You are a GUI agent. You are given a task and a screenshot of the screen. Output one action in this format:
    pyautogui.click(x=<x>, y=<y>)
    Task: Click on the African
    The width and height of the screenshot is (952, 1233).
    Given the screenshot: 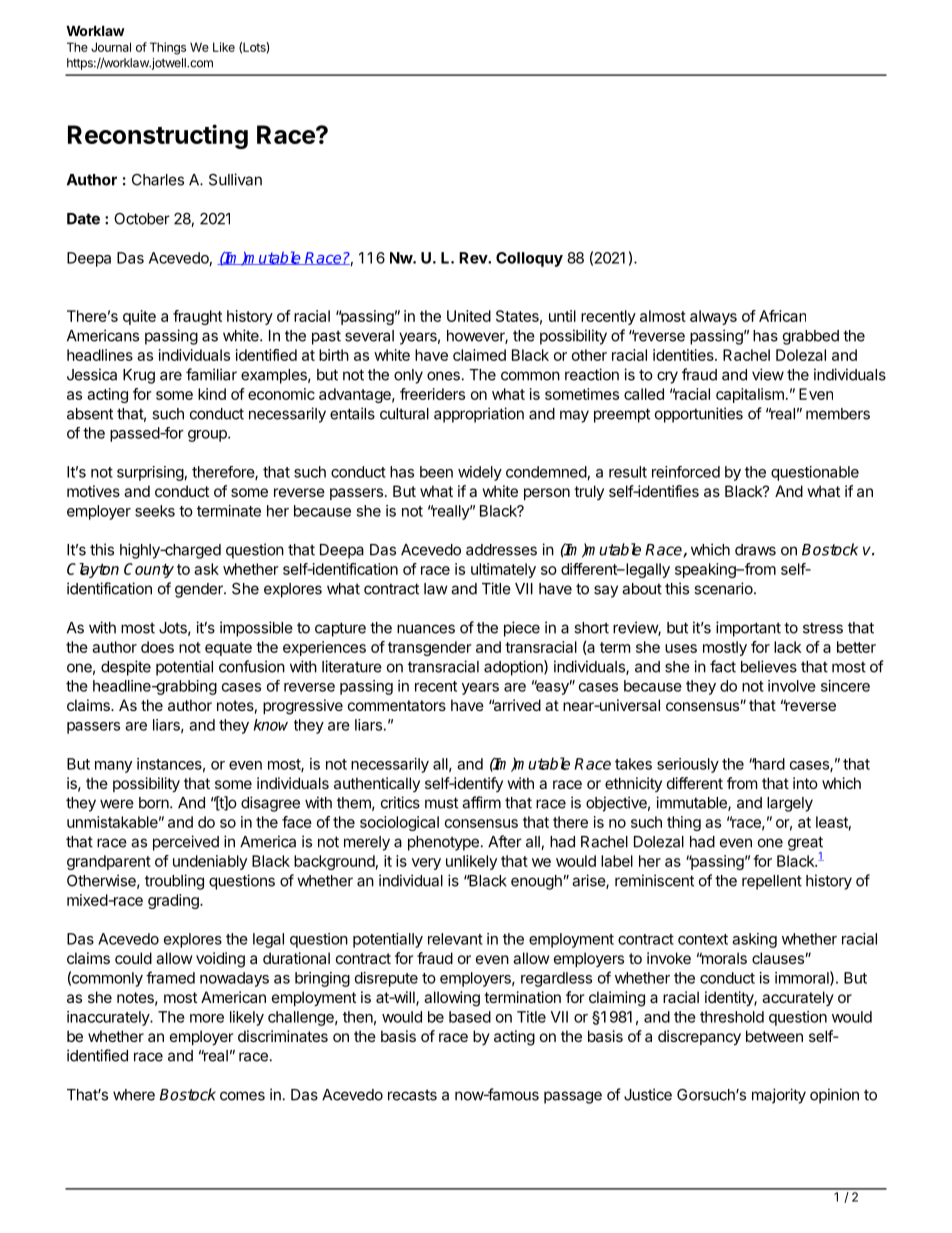 What is the action you would take?
    pyautogui.click(x=782, y=316)
